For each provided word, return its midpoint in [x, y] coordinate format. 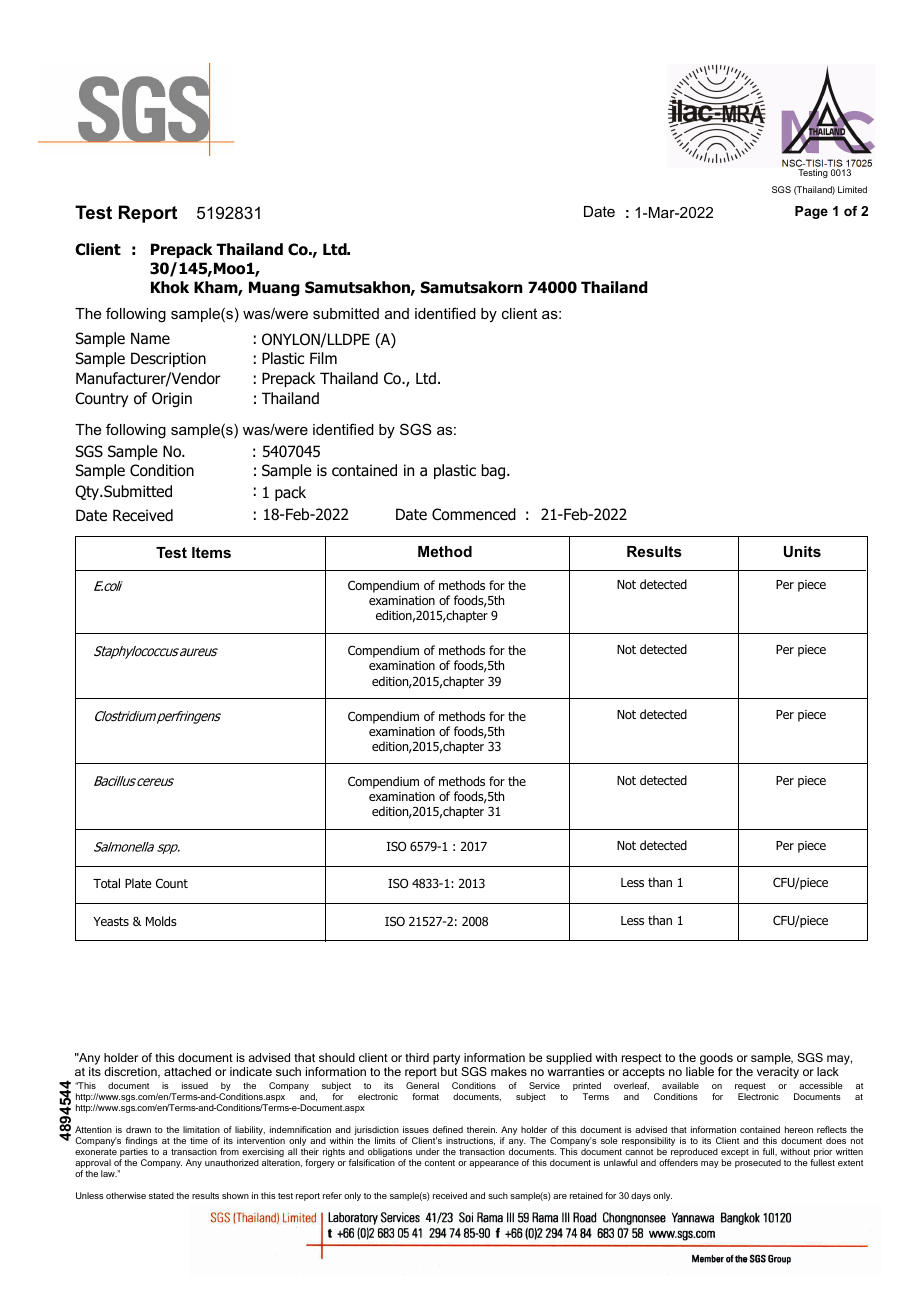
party [446, 1059]
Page [811, 212]
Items [211, 552]
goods [716, 1059]
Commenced [474, 514]
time [199, 1140]
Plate [138, 883]
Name [150, 338]
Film [323, 358]
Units [802, 551]
